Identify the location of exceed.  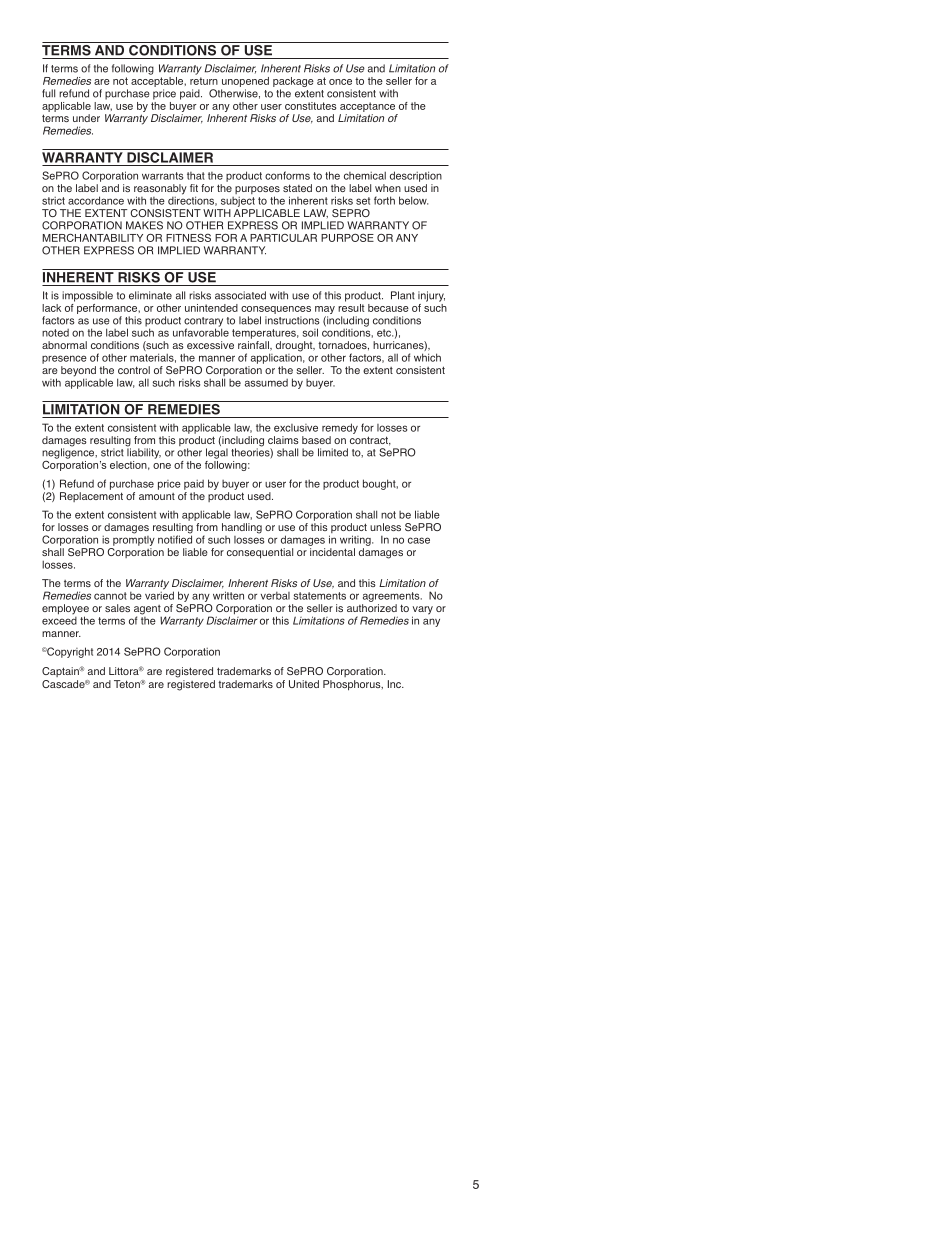
(59, 619).
